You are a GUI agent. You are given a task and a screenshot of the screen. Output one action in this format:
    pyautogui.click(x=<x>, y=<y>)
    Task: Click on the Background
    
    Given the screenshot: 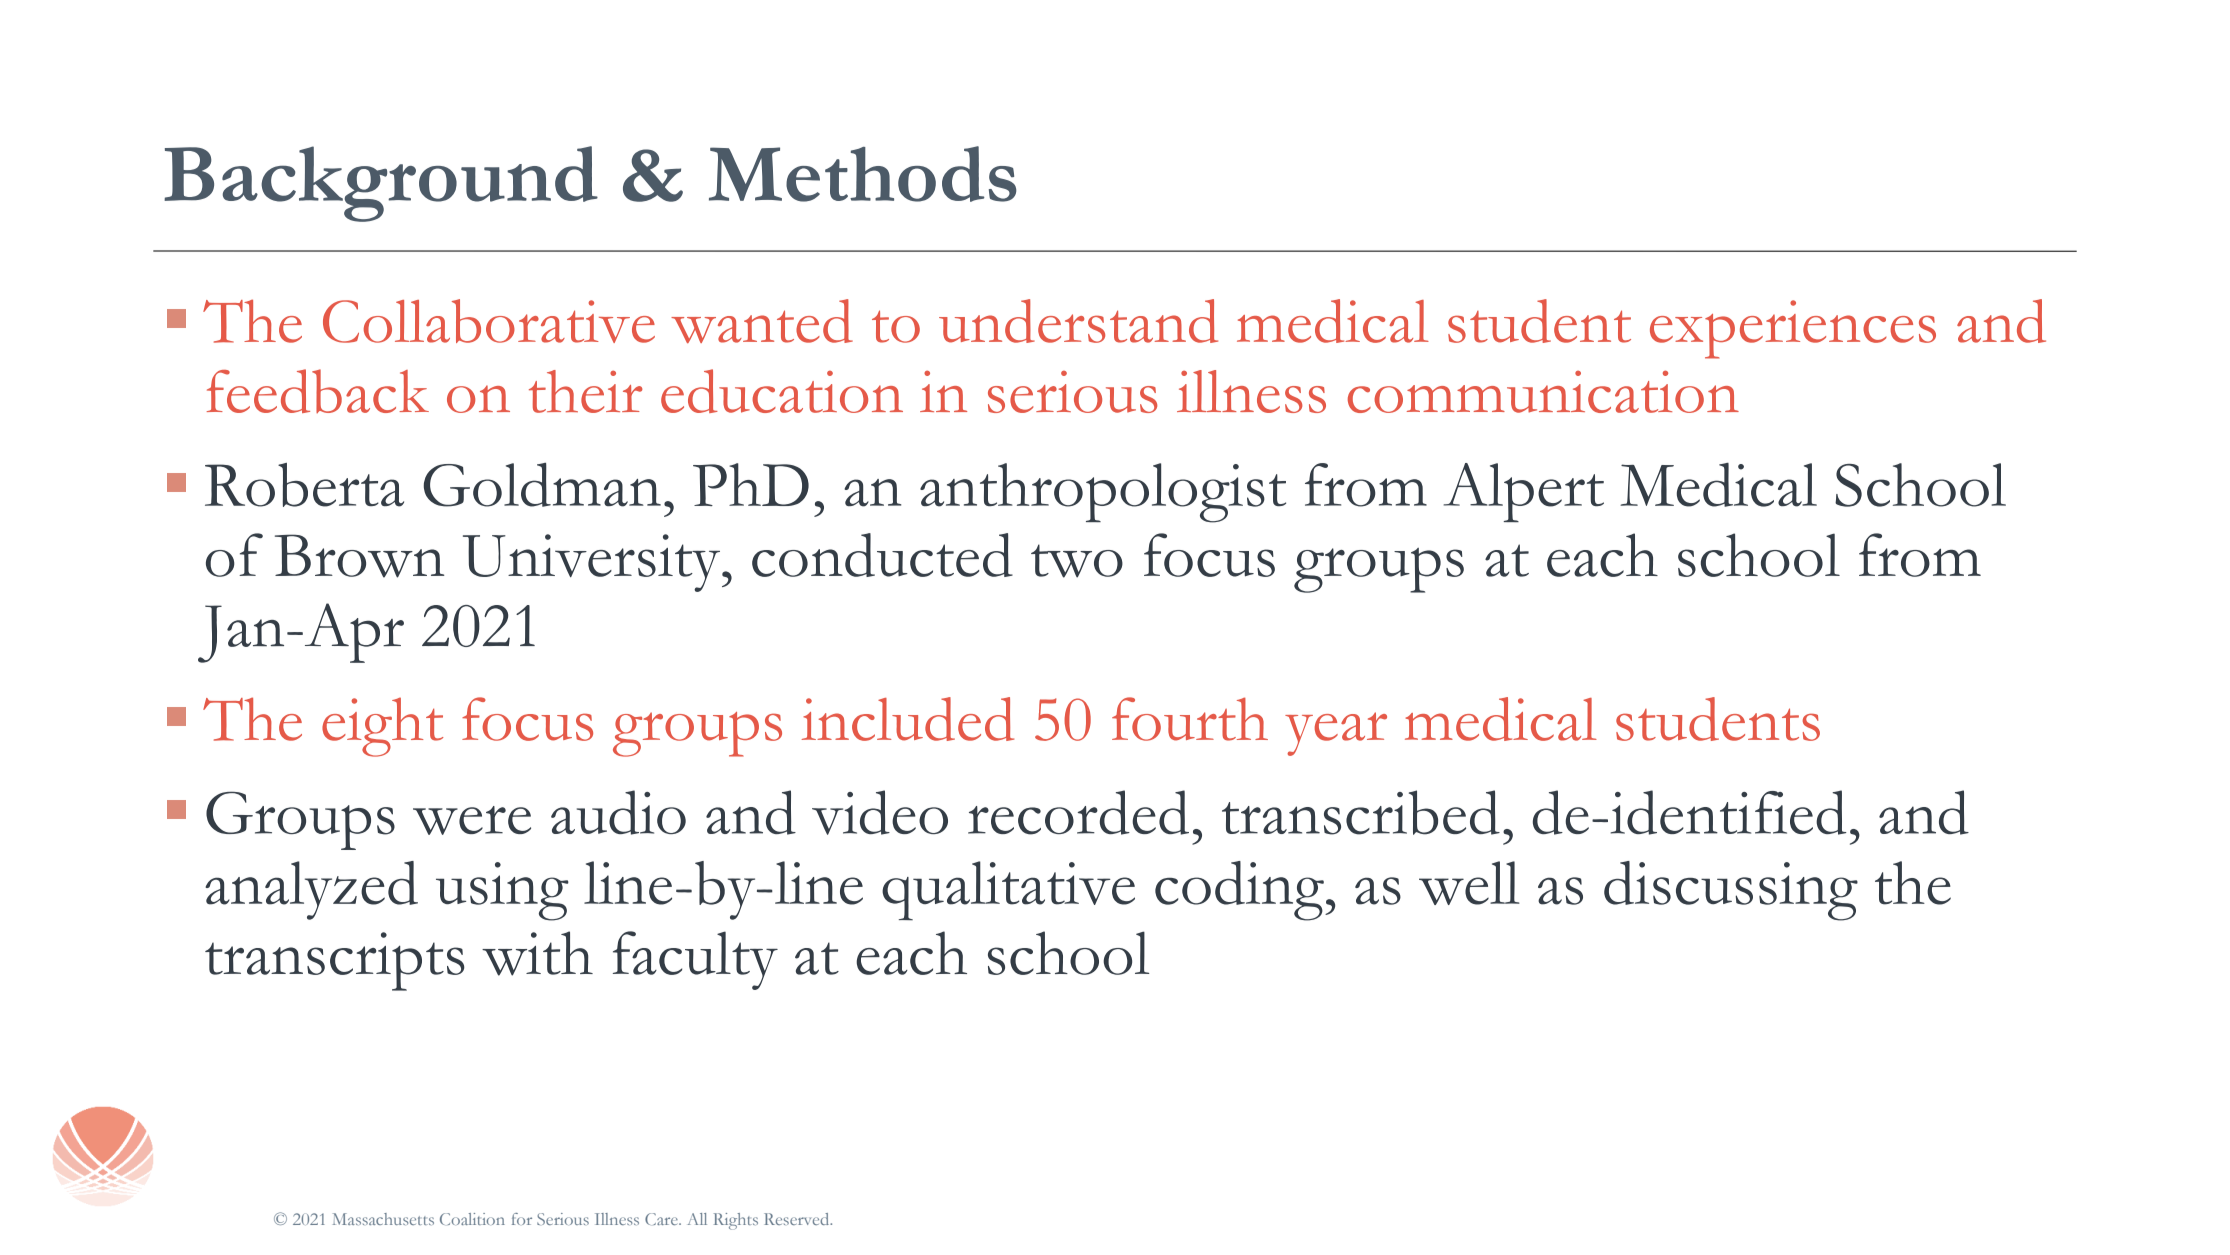 What is the action you would take?
    pyautogui.click(x=381, y=184)
